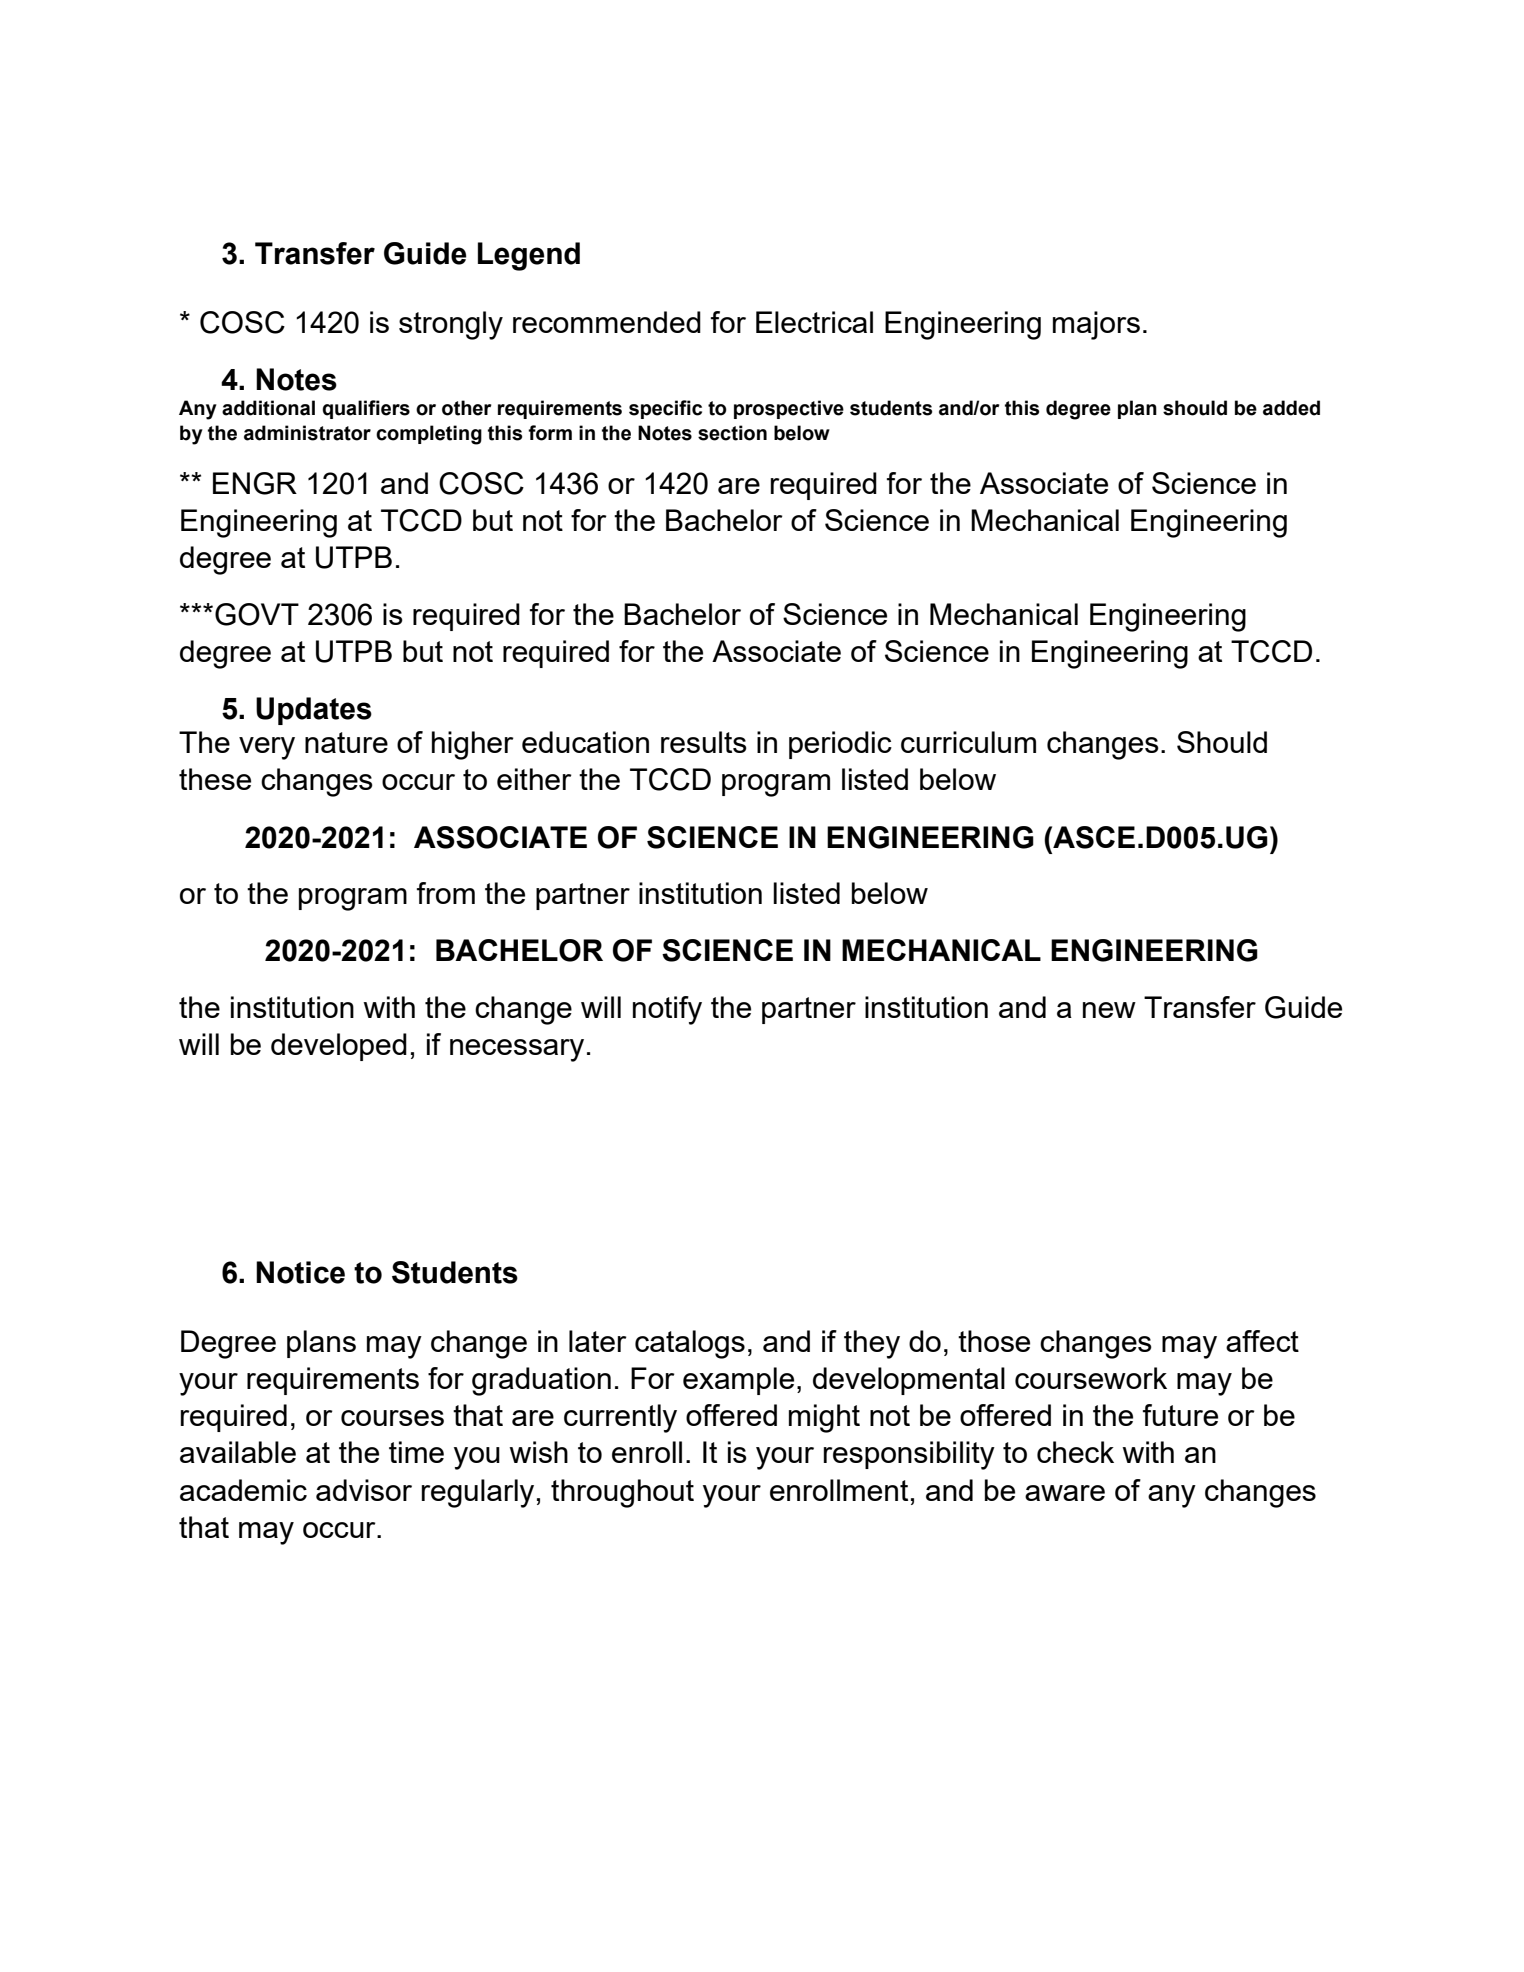  I want to click on nature, so click(346, 742).
